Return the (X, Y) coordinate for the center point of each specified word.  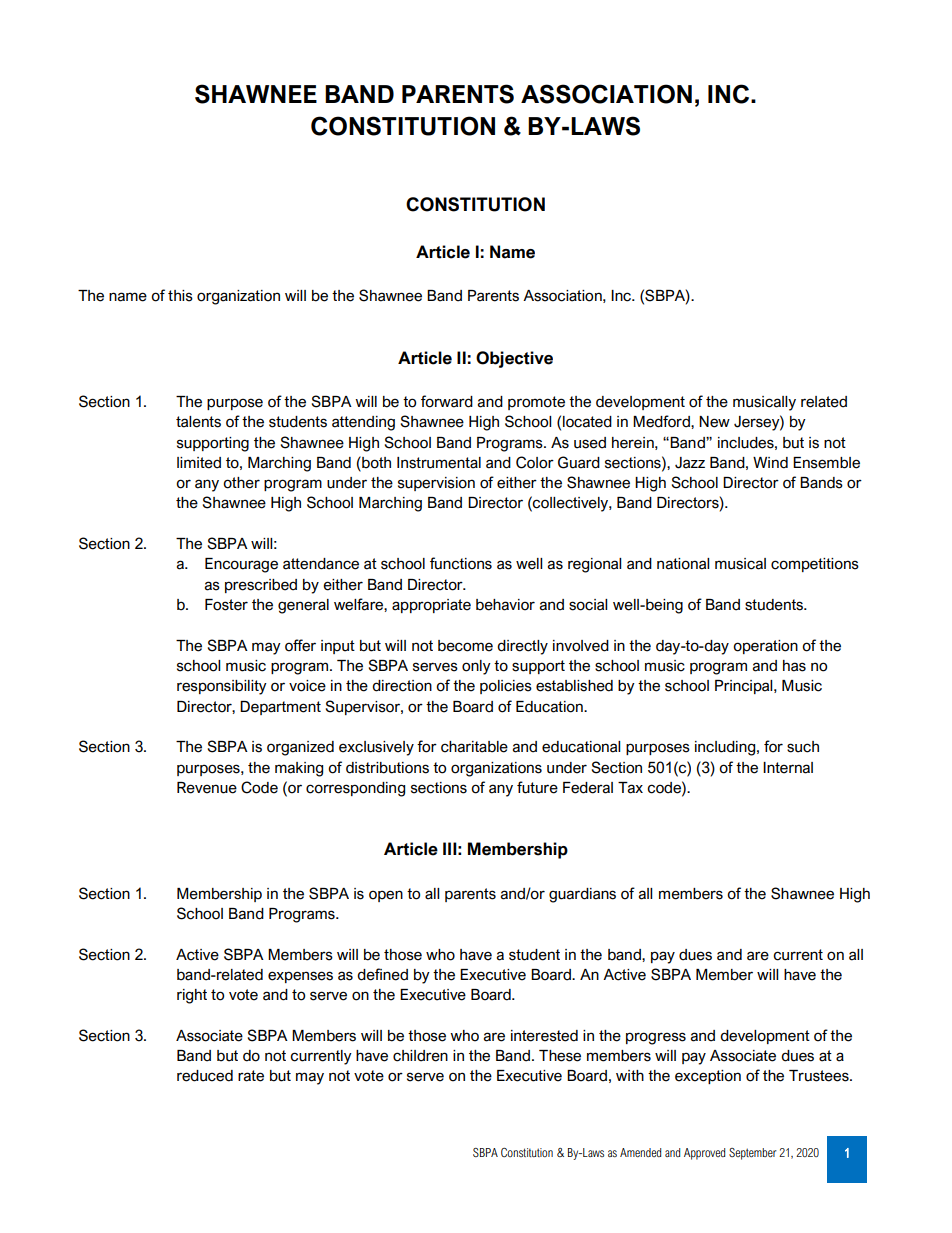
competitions (815, 565)
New (714, 422)
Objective (514, 359)
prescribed (261, 586)
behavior (505, 605)
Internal (788, 768)
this (180, 296)
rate (251, 1076)
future (537, 787)
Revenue (207, 788)
